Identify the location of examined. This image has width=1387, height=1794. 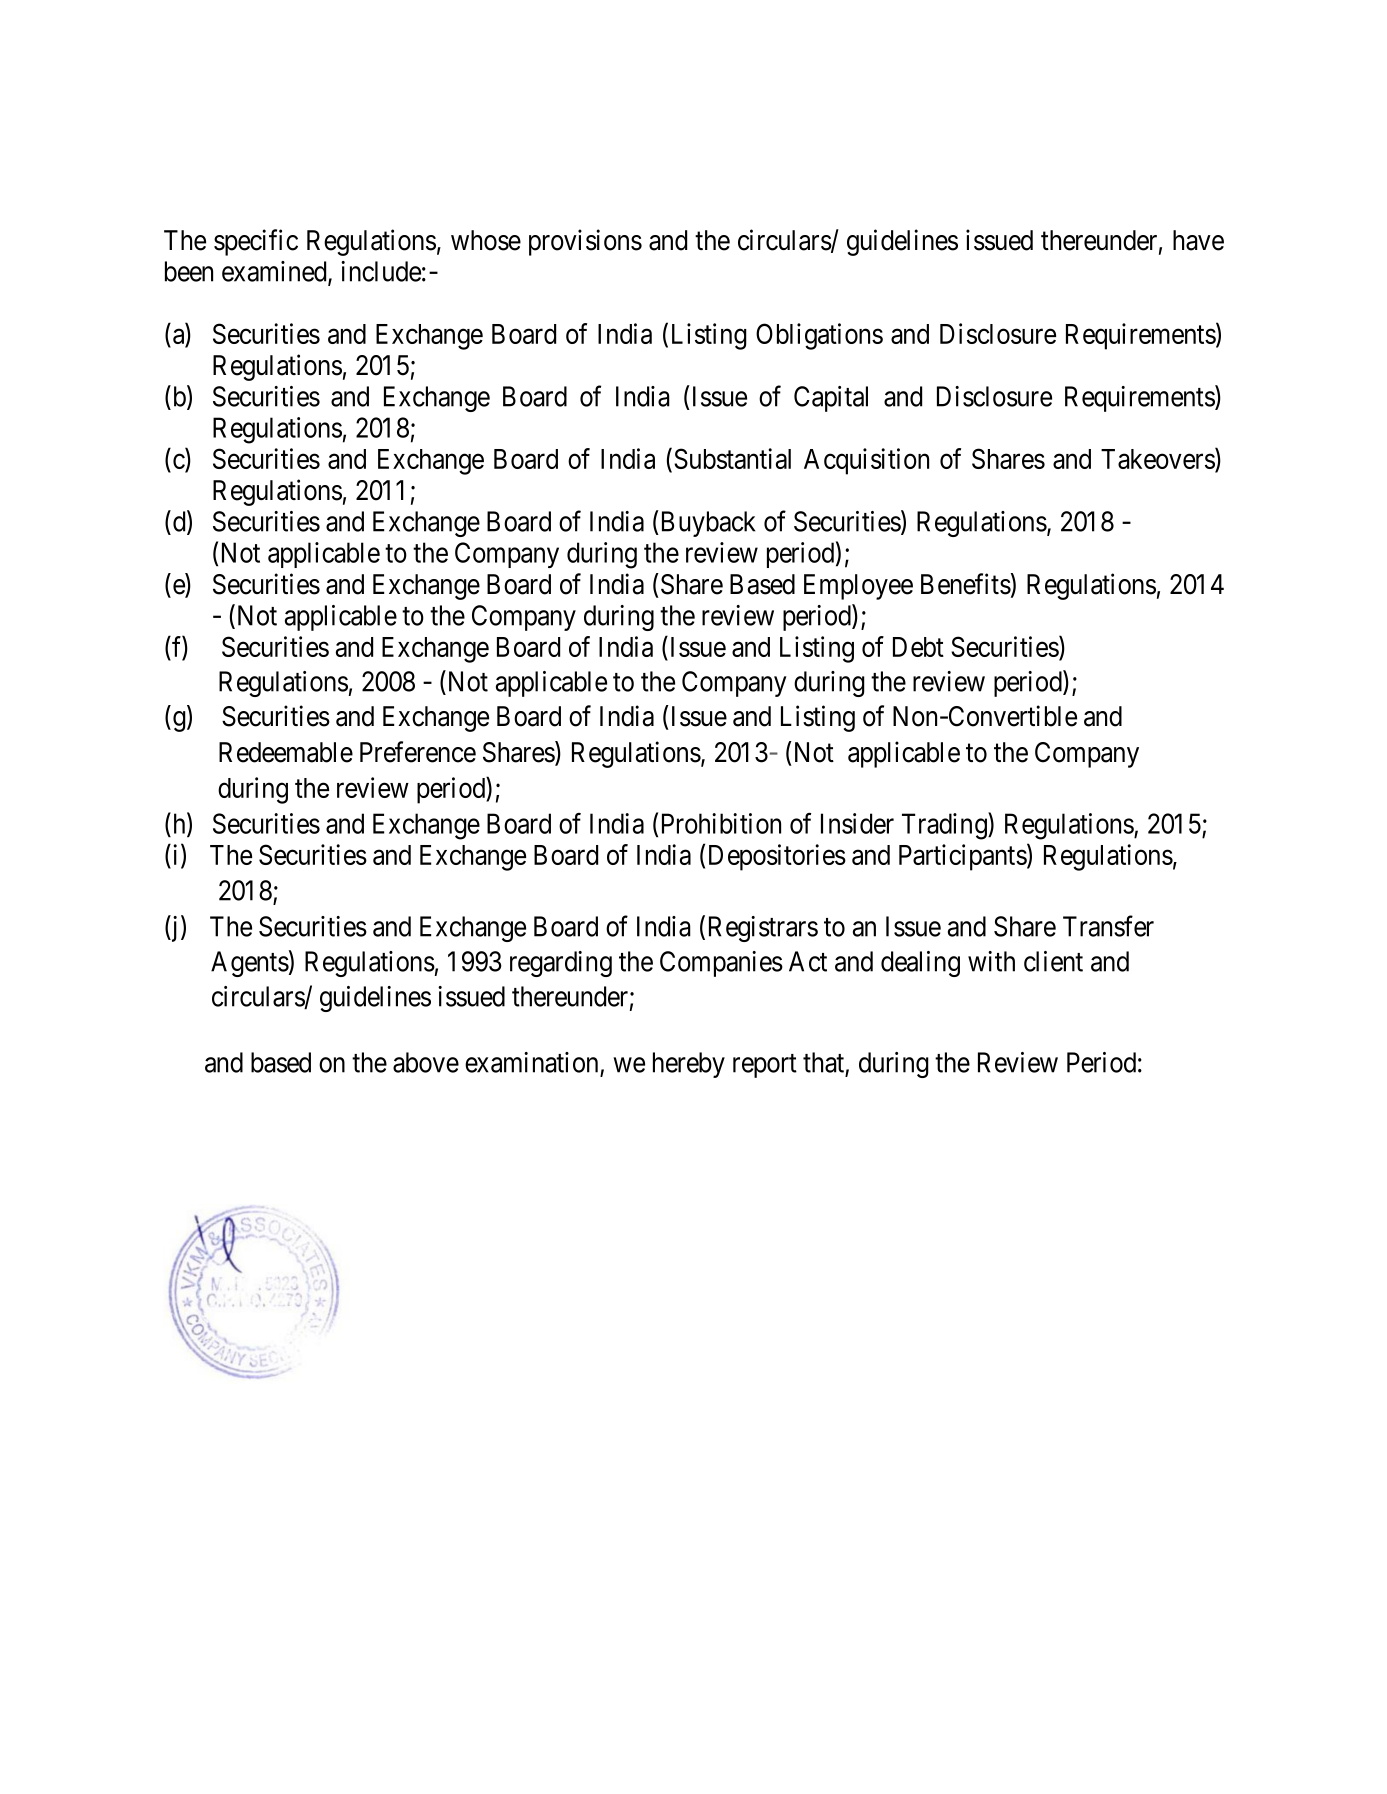
(275, 272).
